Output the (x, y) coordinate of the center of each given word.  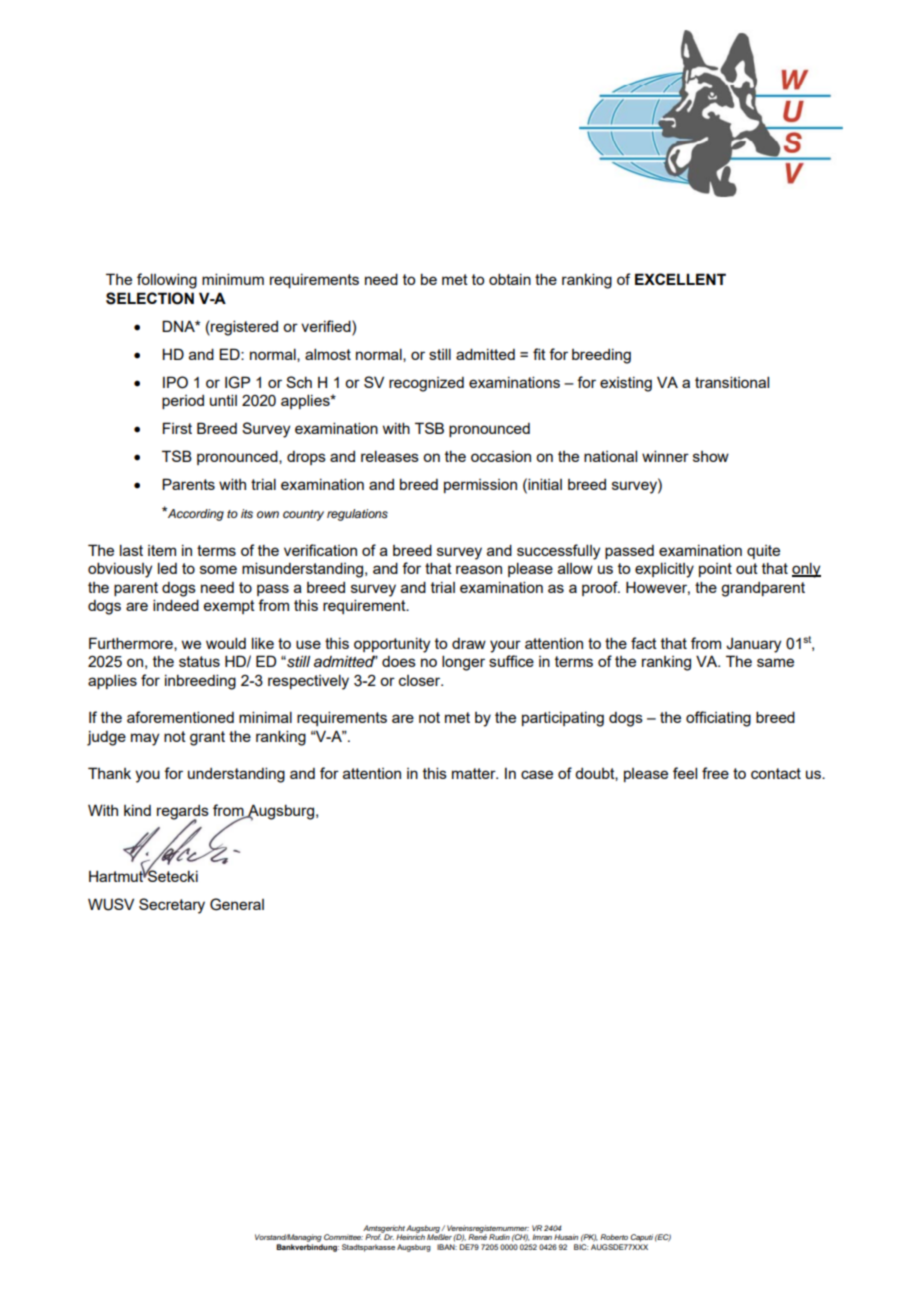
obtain (510, 279)
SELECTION (150, 298)
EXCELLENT (680, 279)
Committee (343, 1237)
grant (207, 738)
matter (475, 773)
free (715, 773)
